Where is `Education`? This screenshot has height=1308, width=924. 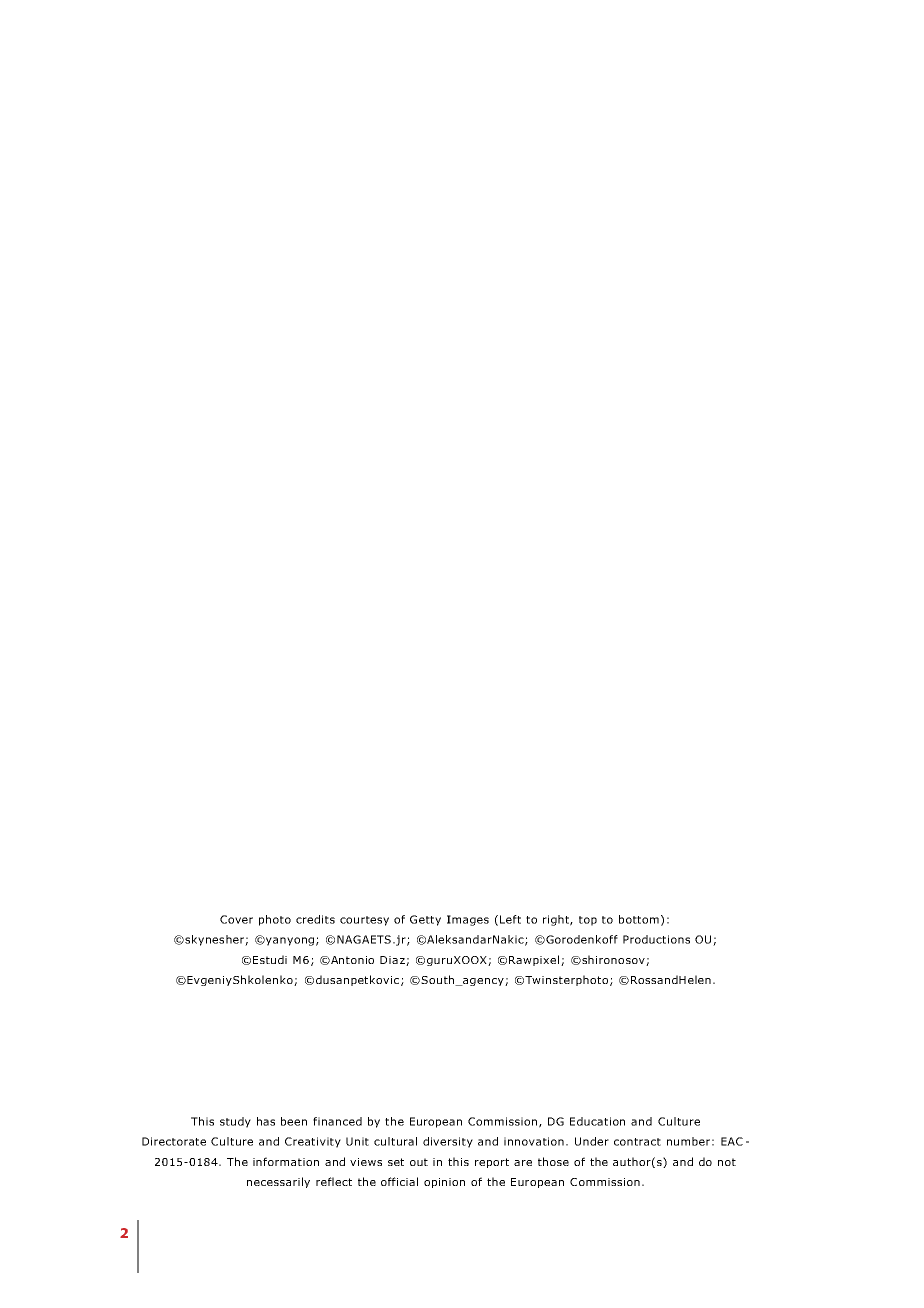
Education is located at coordinates (597, 1121).
